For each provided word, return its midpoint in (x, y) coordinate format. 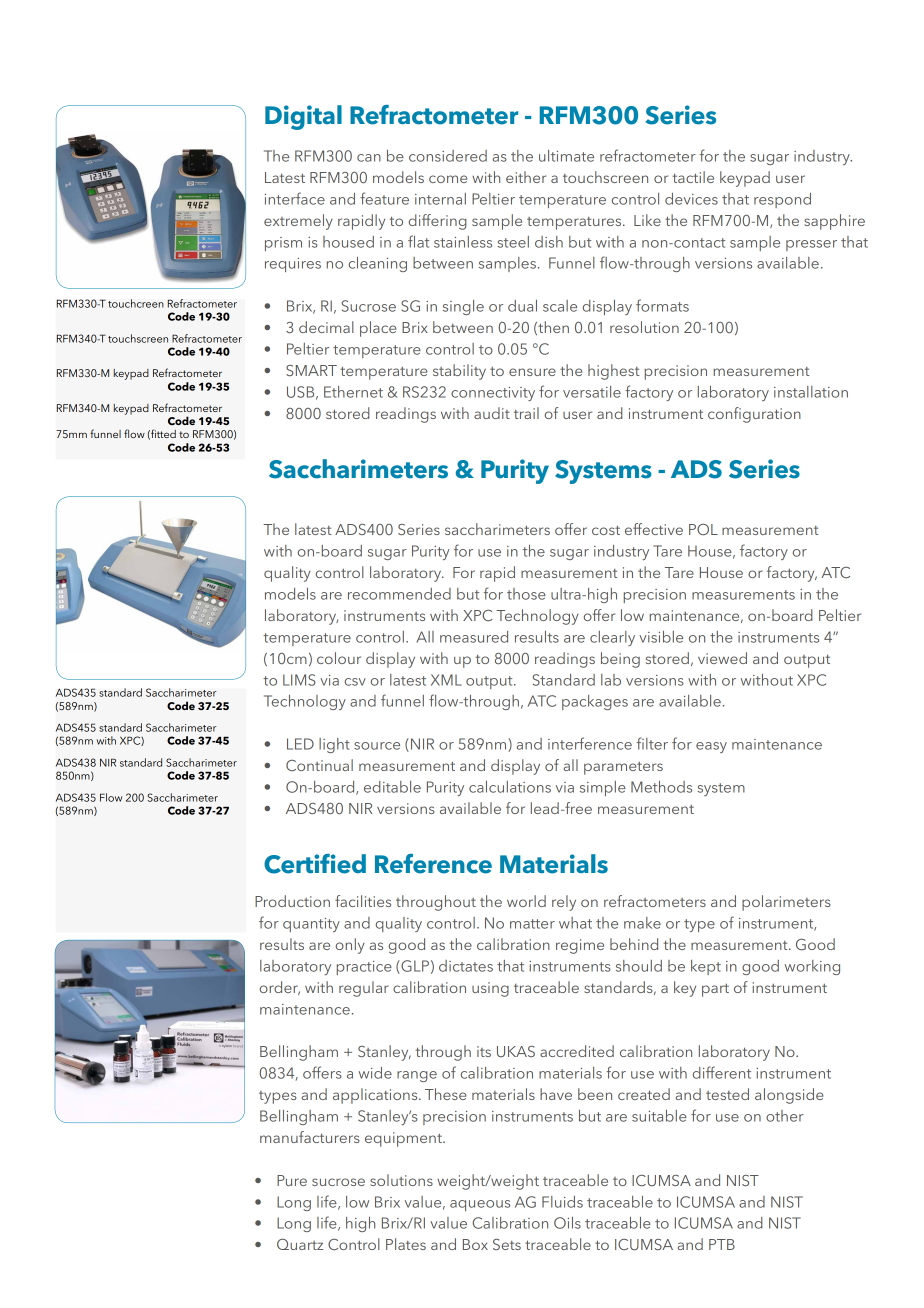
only (350, 946)
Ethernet (353, 392)
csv (355, 682)
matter (532, 924)
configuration (754, 415)
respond (782, 200)
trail (526, 413)
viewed (722, 658)
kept (706, 967)
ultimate (566, 156)
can (369, 158)
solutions (401, 1180)
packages (595, 702)
